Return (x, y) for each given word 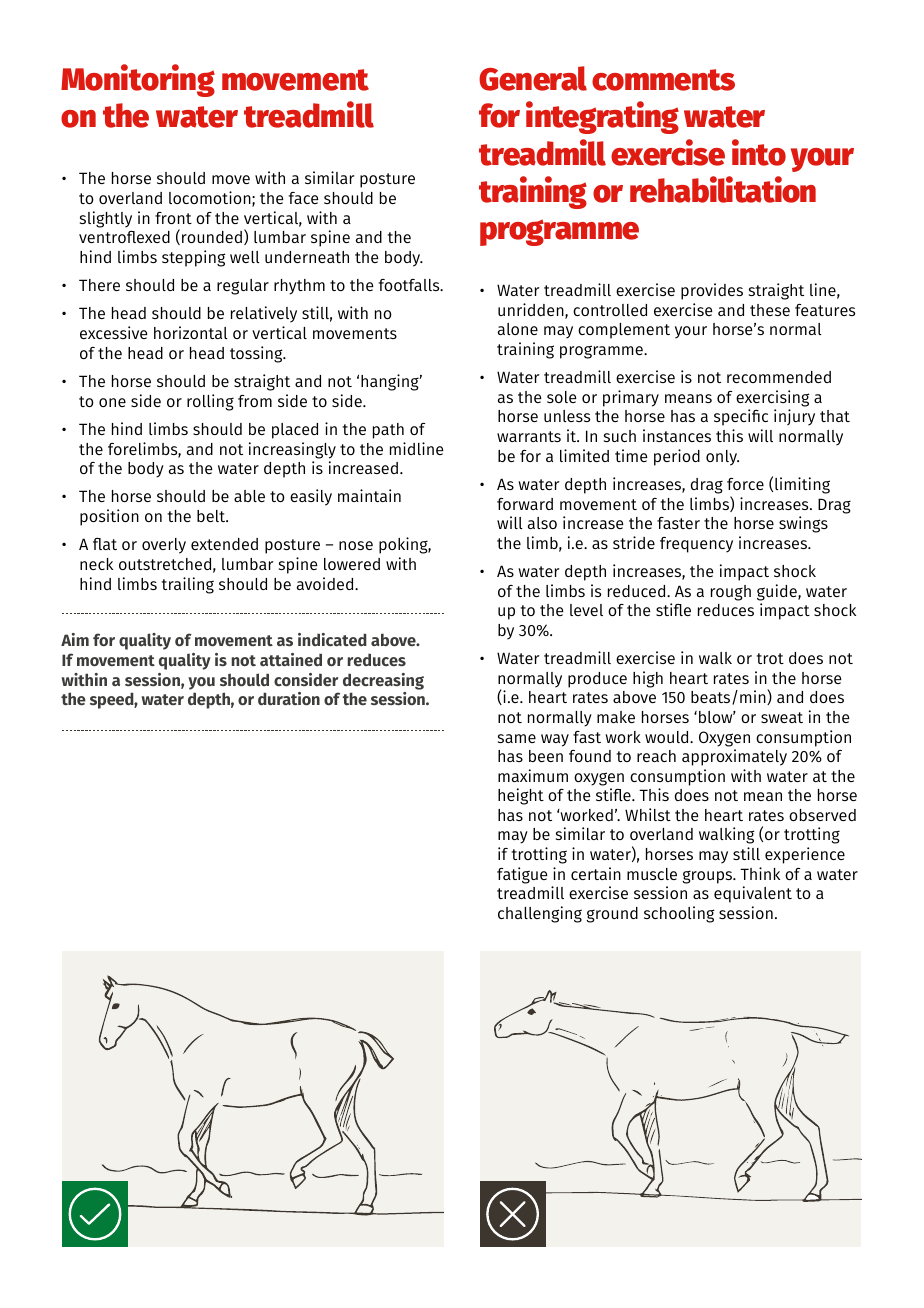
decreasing (383, 681)
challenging (540, 914)
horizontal (191, 332)
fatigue (522, 875)
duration (289, 698)
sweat (782, 717)
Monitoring (138, 80)
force (745, 484)
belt (212, 516)
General (533, 78)
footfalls (410, 285)
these (770, 310)
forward (525, 504)
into (759, 152)
